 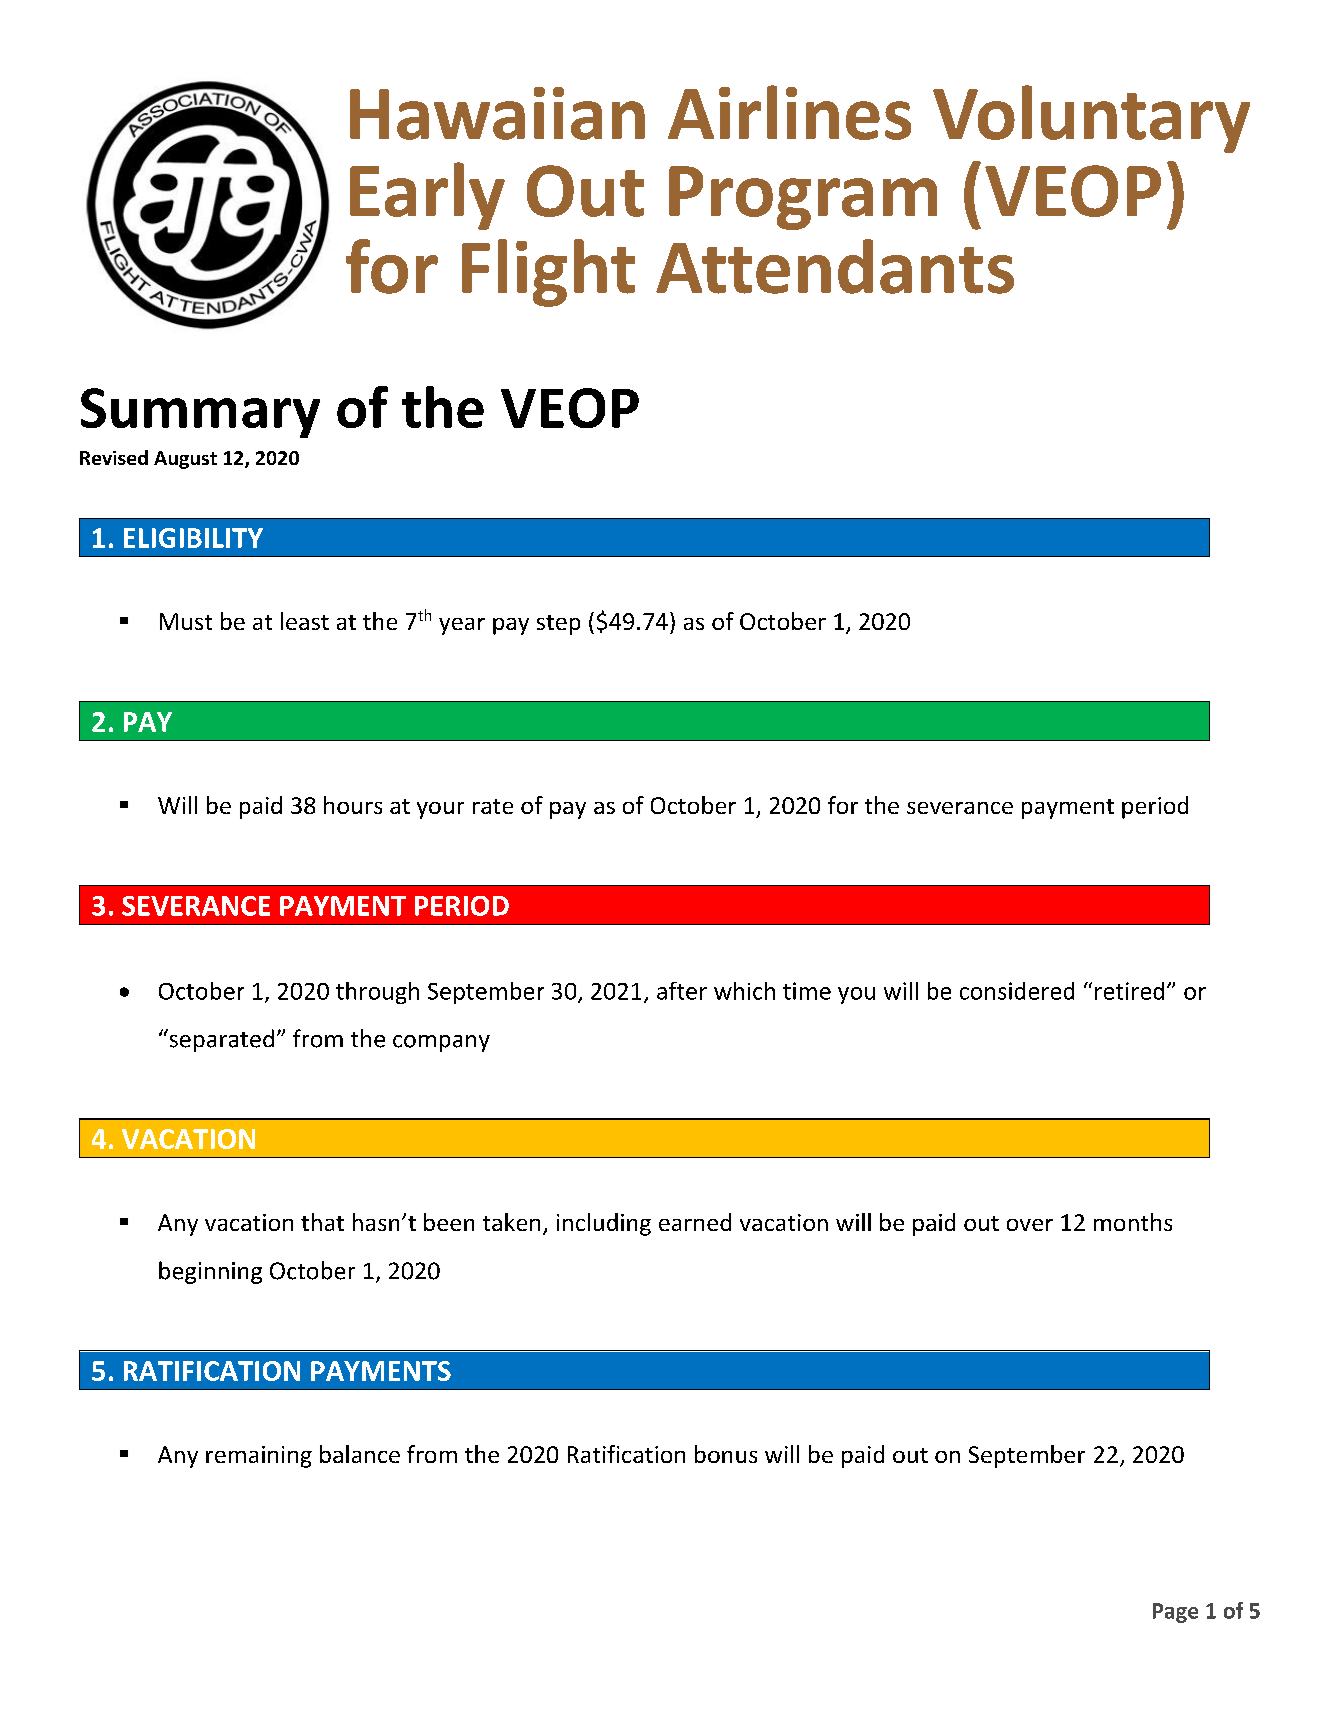 I want to click on Voluntary, so click(x=1091, y=119).
